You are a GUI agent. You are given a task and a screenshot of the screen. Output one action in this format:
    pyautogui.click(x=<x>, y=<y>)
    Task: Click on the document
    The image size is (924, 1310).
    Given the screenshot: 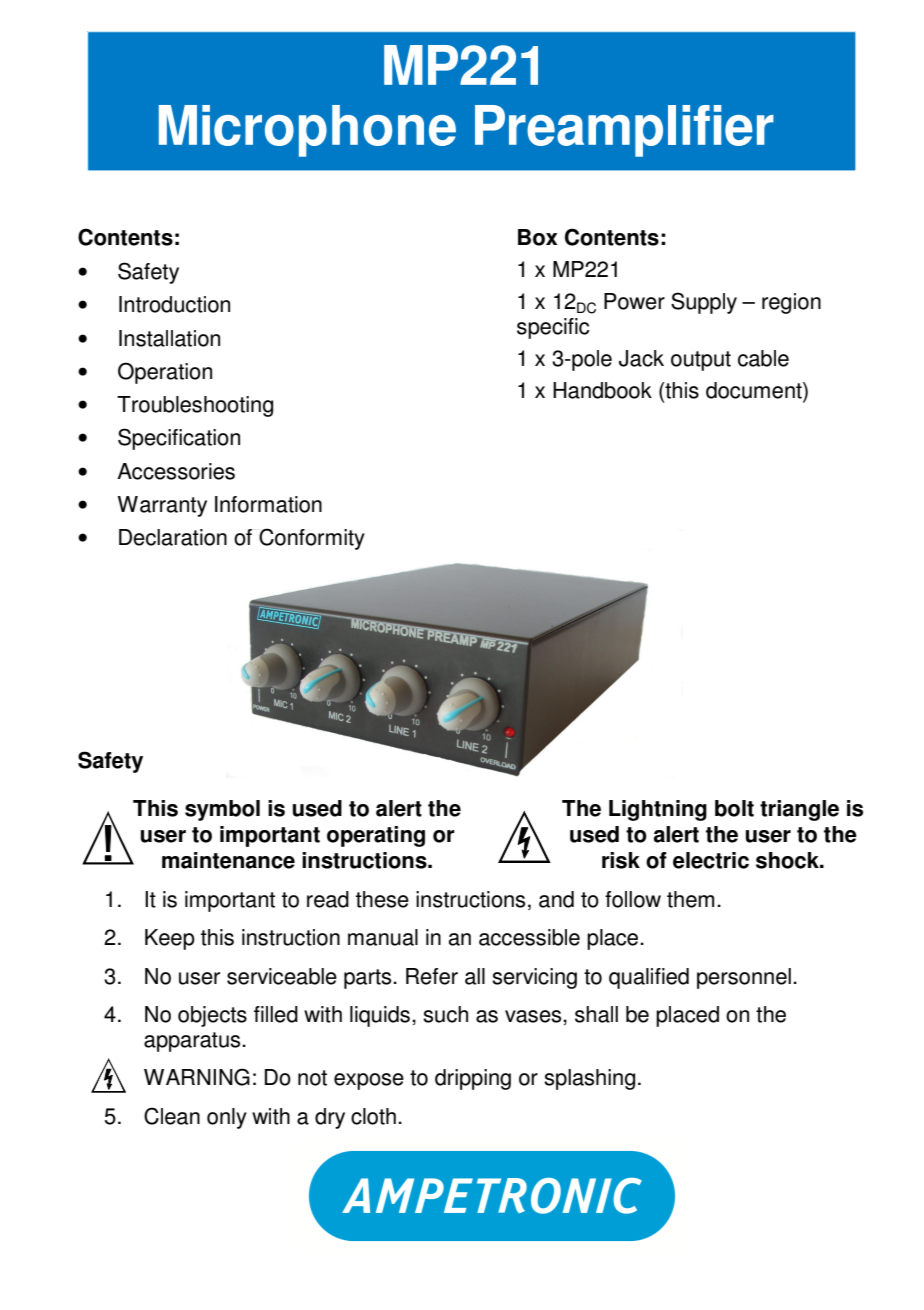 What is the action you would take?
    pyautogui.click(x=755, y=390)
